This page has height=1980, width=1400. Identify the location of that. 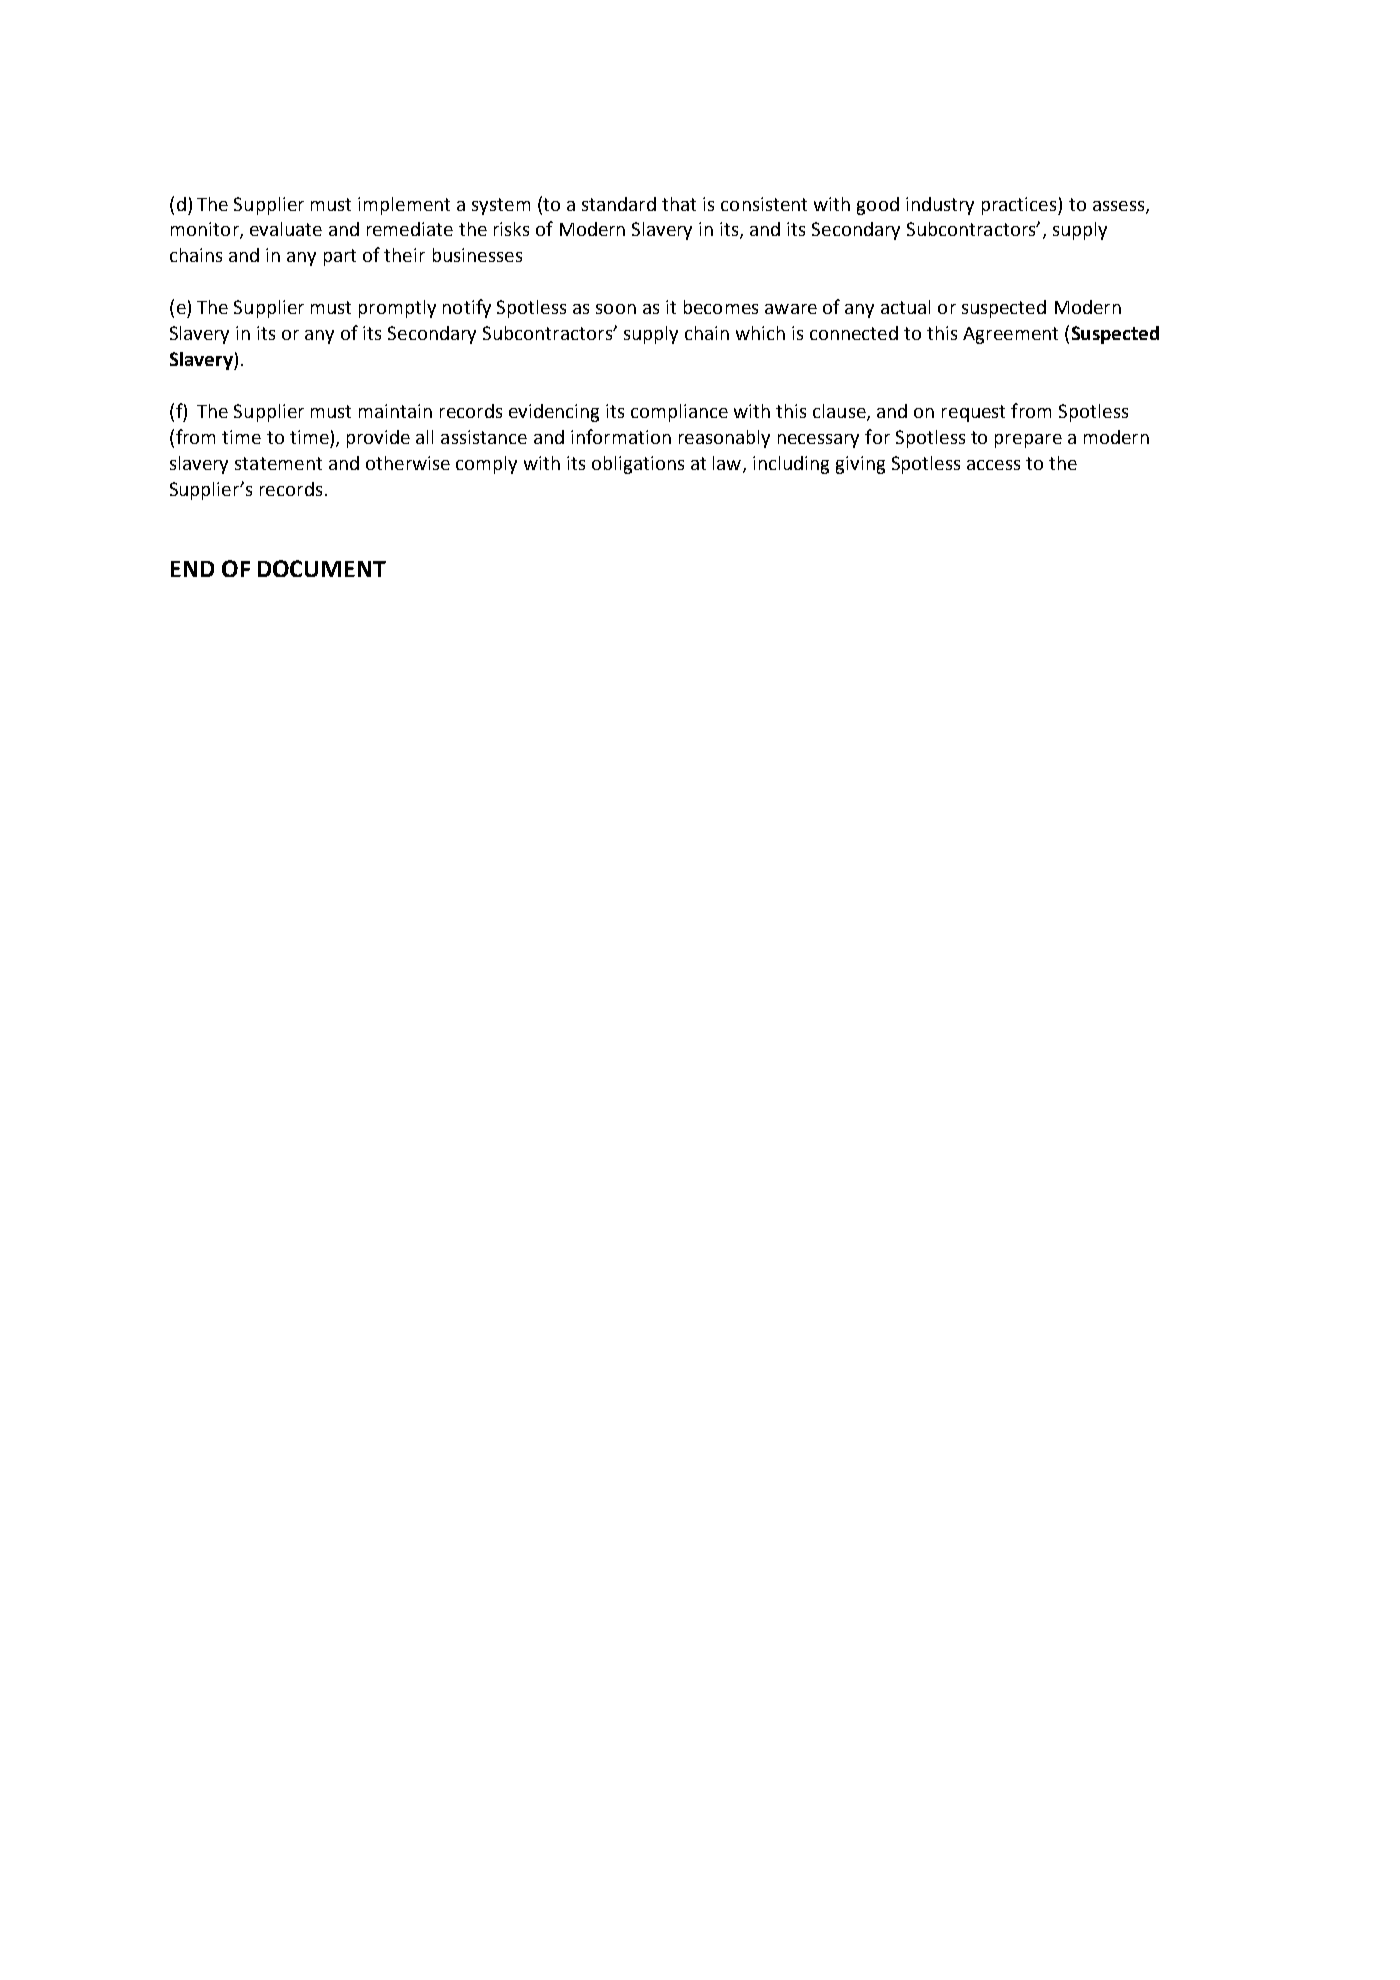
(679, 204).
